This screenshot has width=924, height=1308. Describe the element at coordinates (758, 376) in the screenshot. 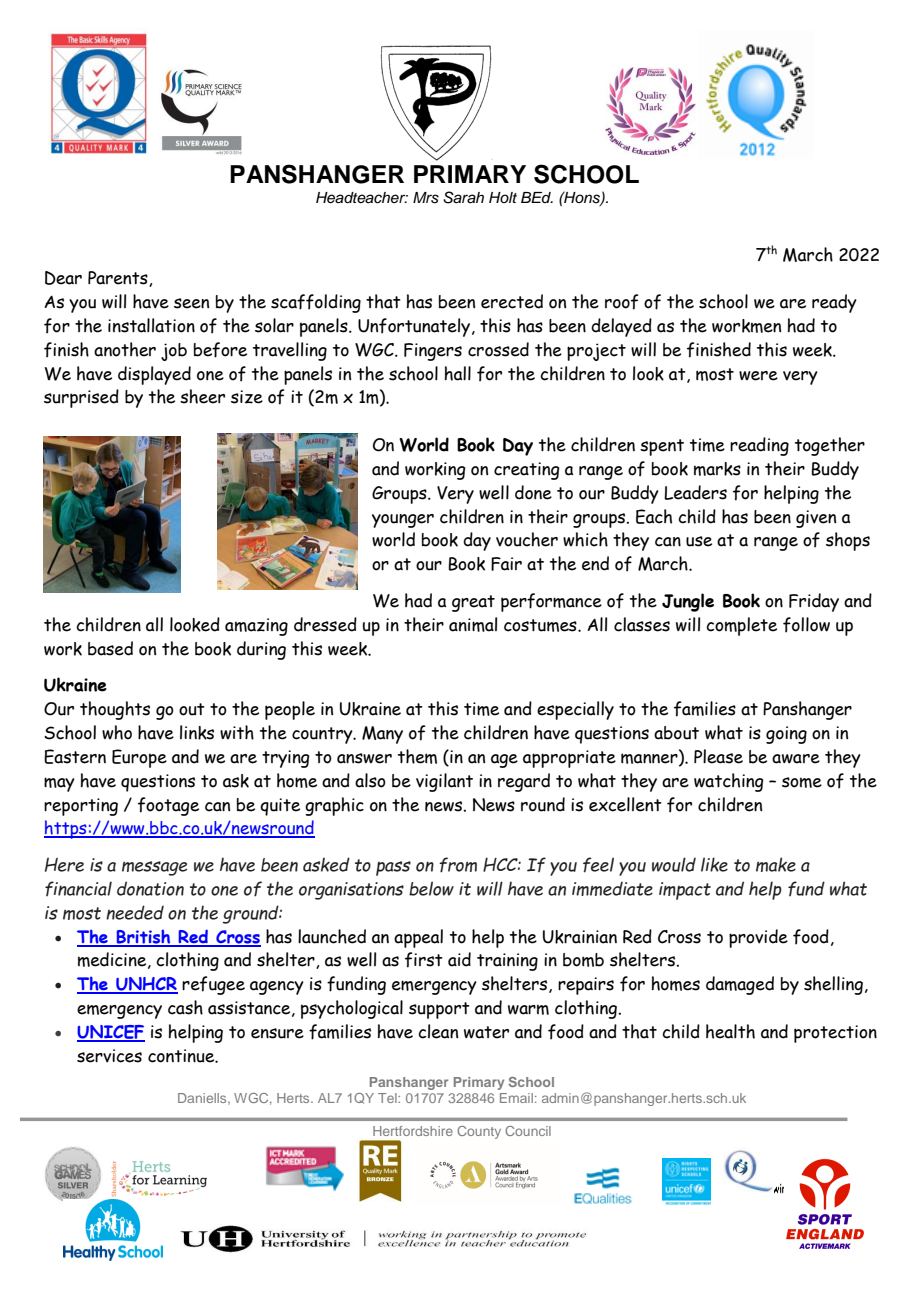

I see `were` at that location.
